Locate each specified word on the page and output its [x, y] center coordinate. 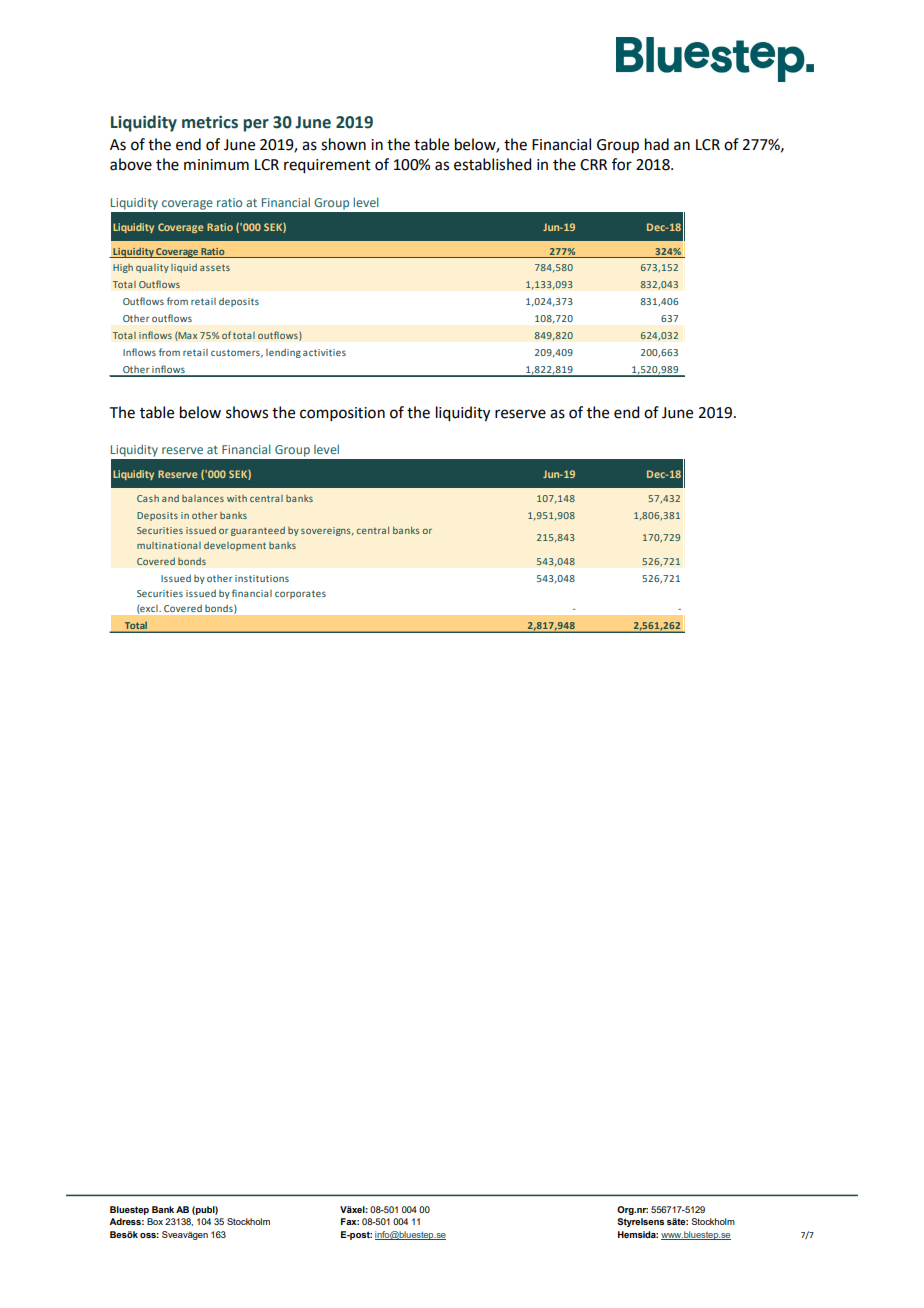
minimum [216, 165]
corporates [300, 594]
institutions [262, 578]
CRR [593, 165]
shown [343, 144]
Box [155, 1221]
